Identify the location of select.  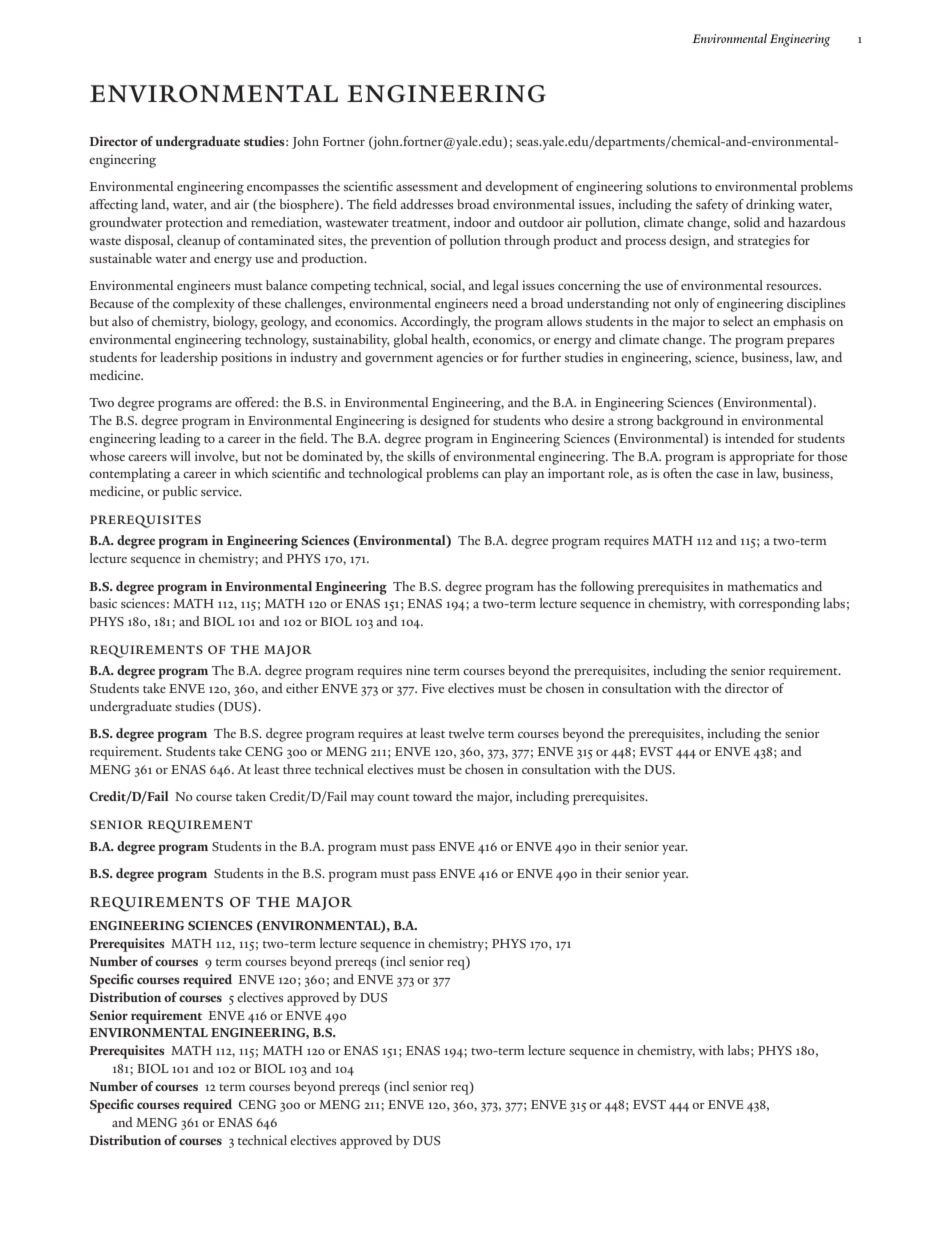
(738, 321).
